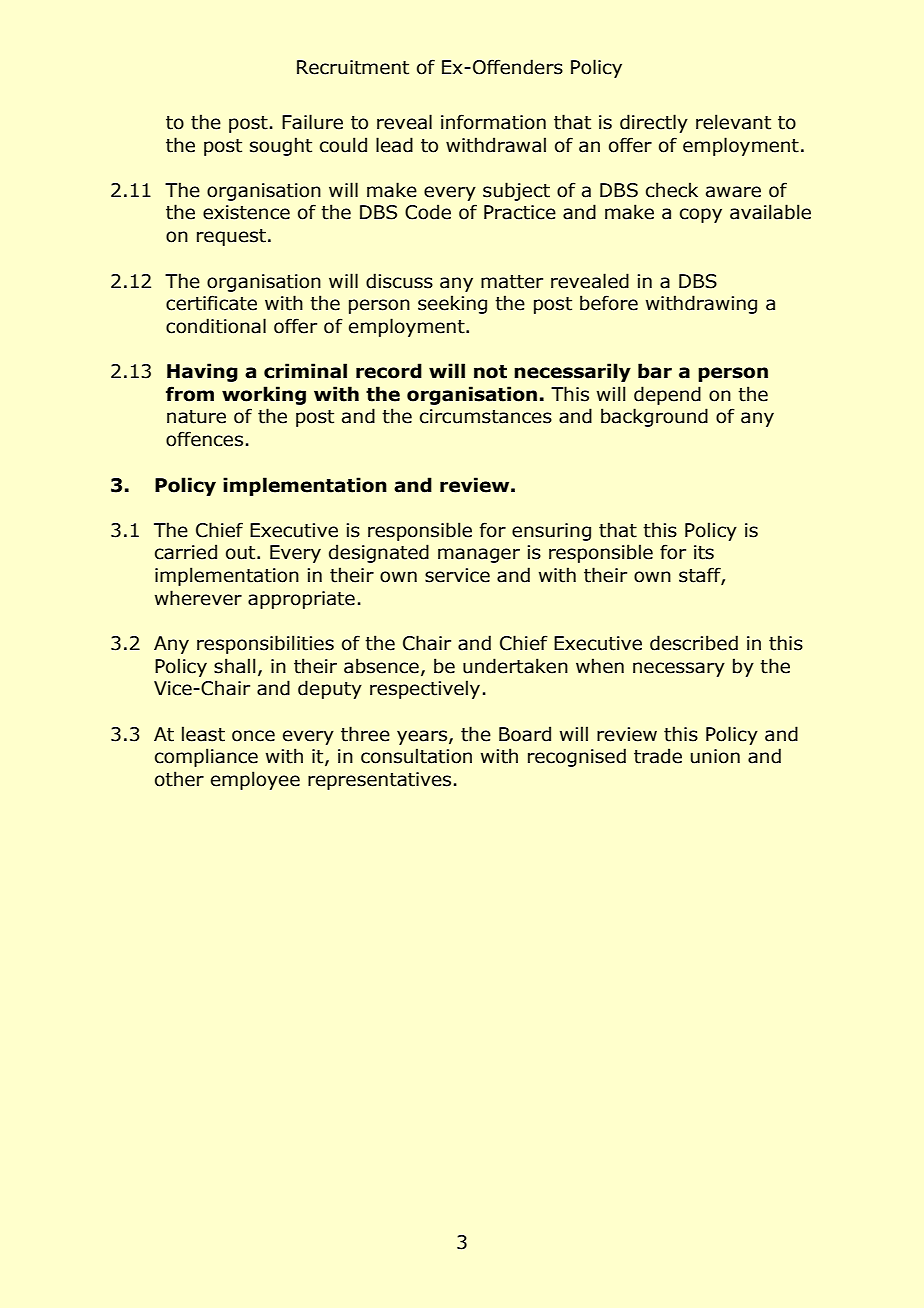 This screenshot has height=1308, width=924. I want to click on copy, so click(701, 215).
